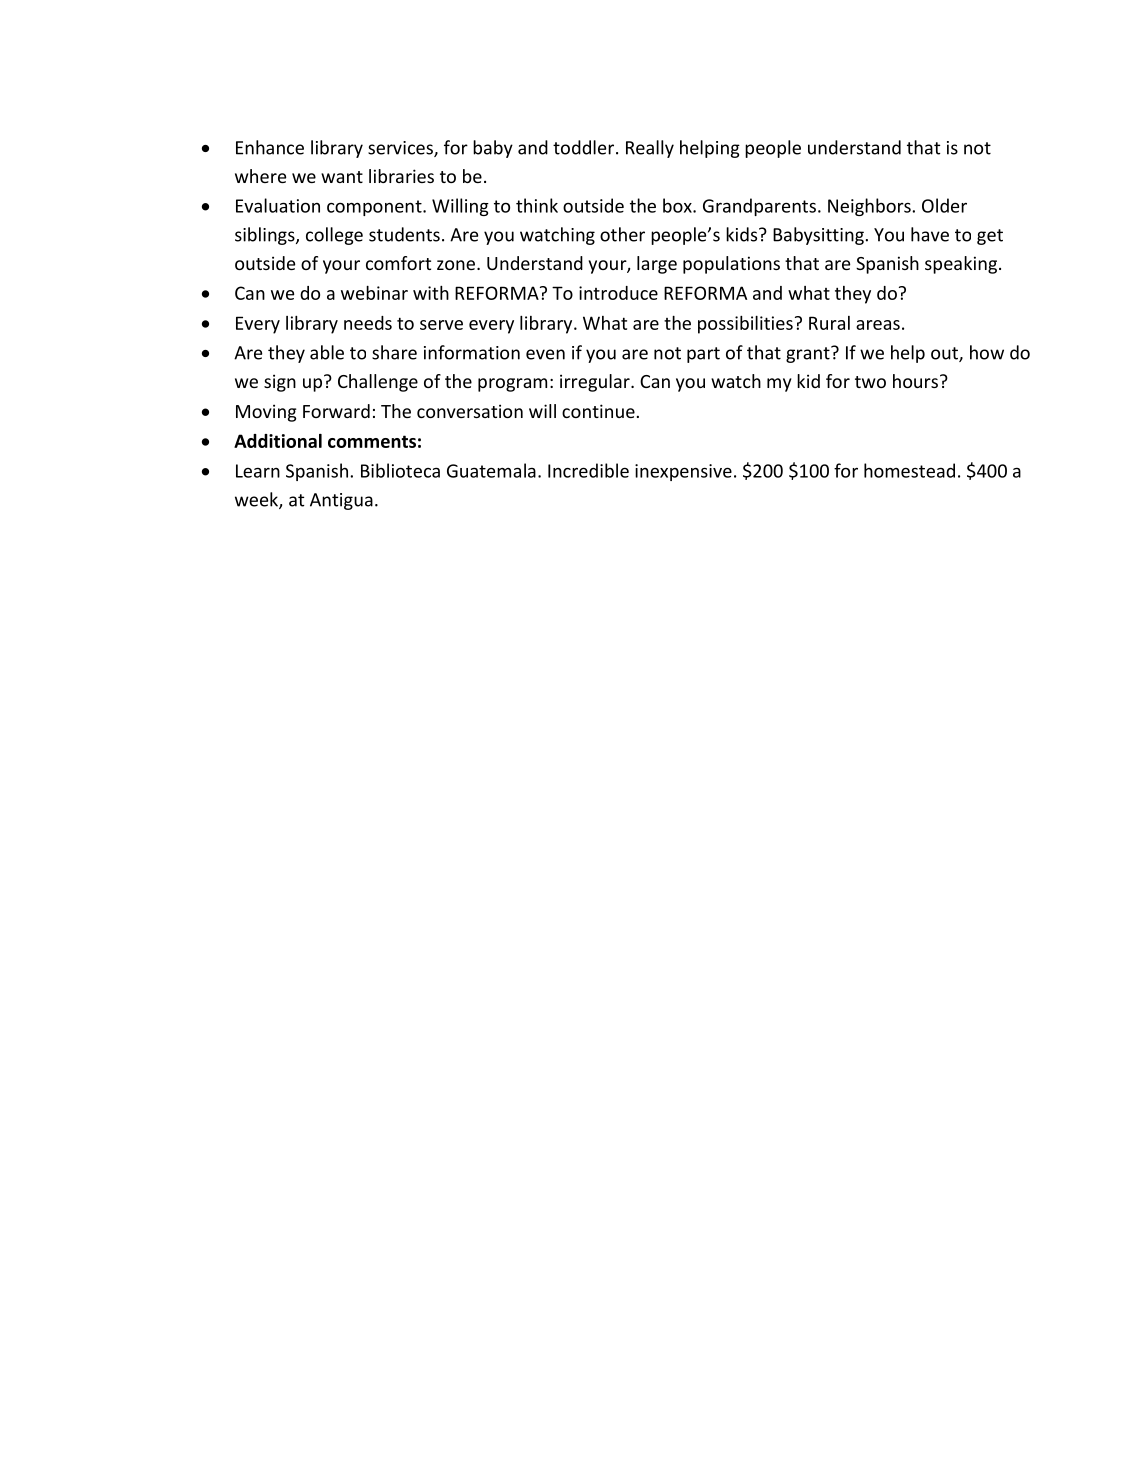 The width and height of the screenshot is (1137, 1472). What do you see at coordinates (878, 325) in the screenshot?
I see `areas` at bounding box center [878, 325].
